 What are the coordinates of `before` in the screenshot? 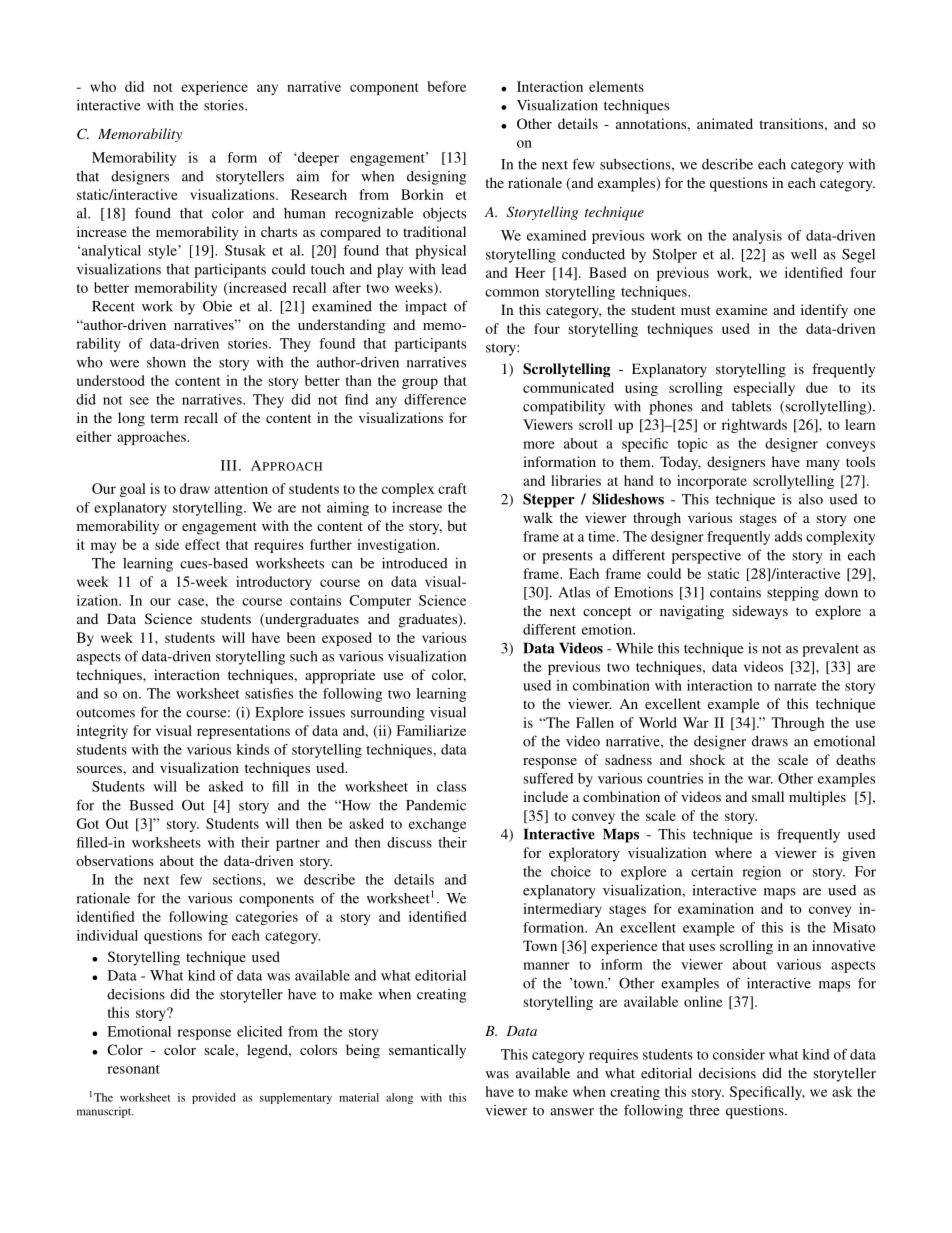 It's located at (447, 86).
